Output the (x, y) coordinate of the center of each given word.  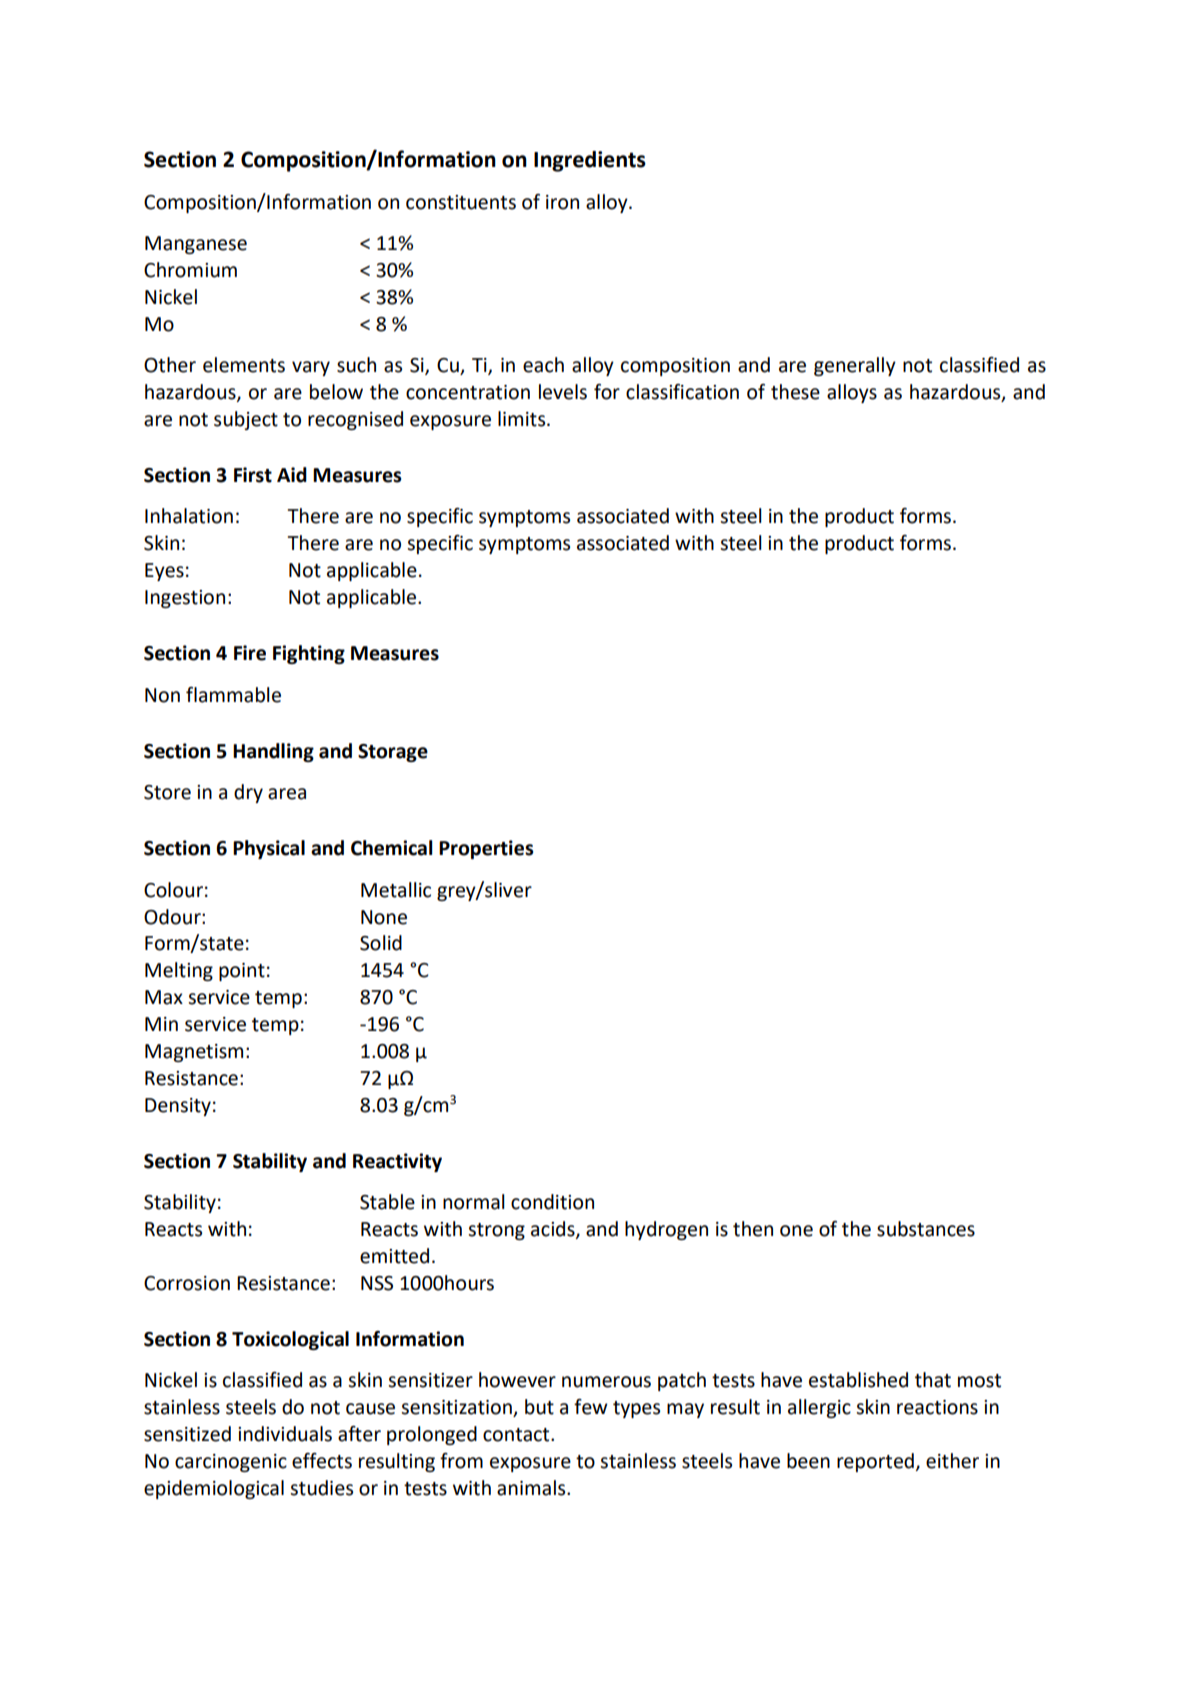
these (795, 392)
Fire (250, 653)
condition (552, 1202)
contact (517, 1435)
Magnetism (194, 1053)
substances (926, 1229)
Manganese (196, 245)
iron (562, 202)
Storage (393, 753)
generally (855, 366)
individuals (285, 1434)
